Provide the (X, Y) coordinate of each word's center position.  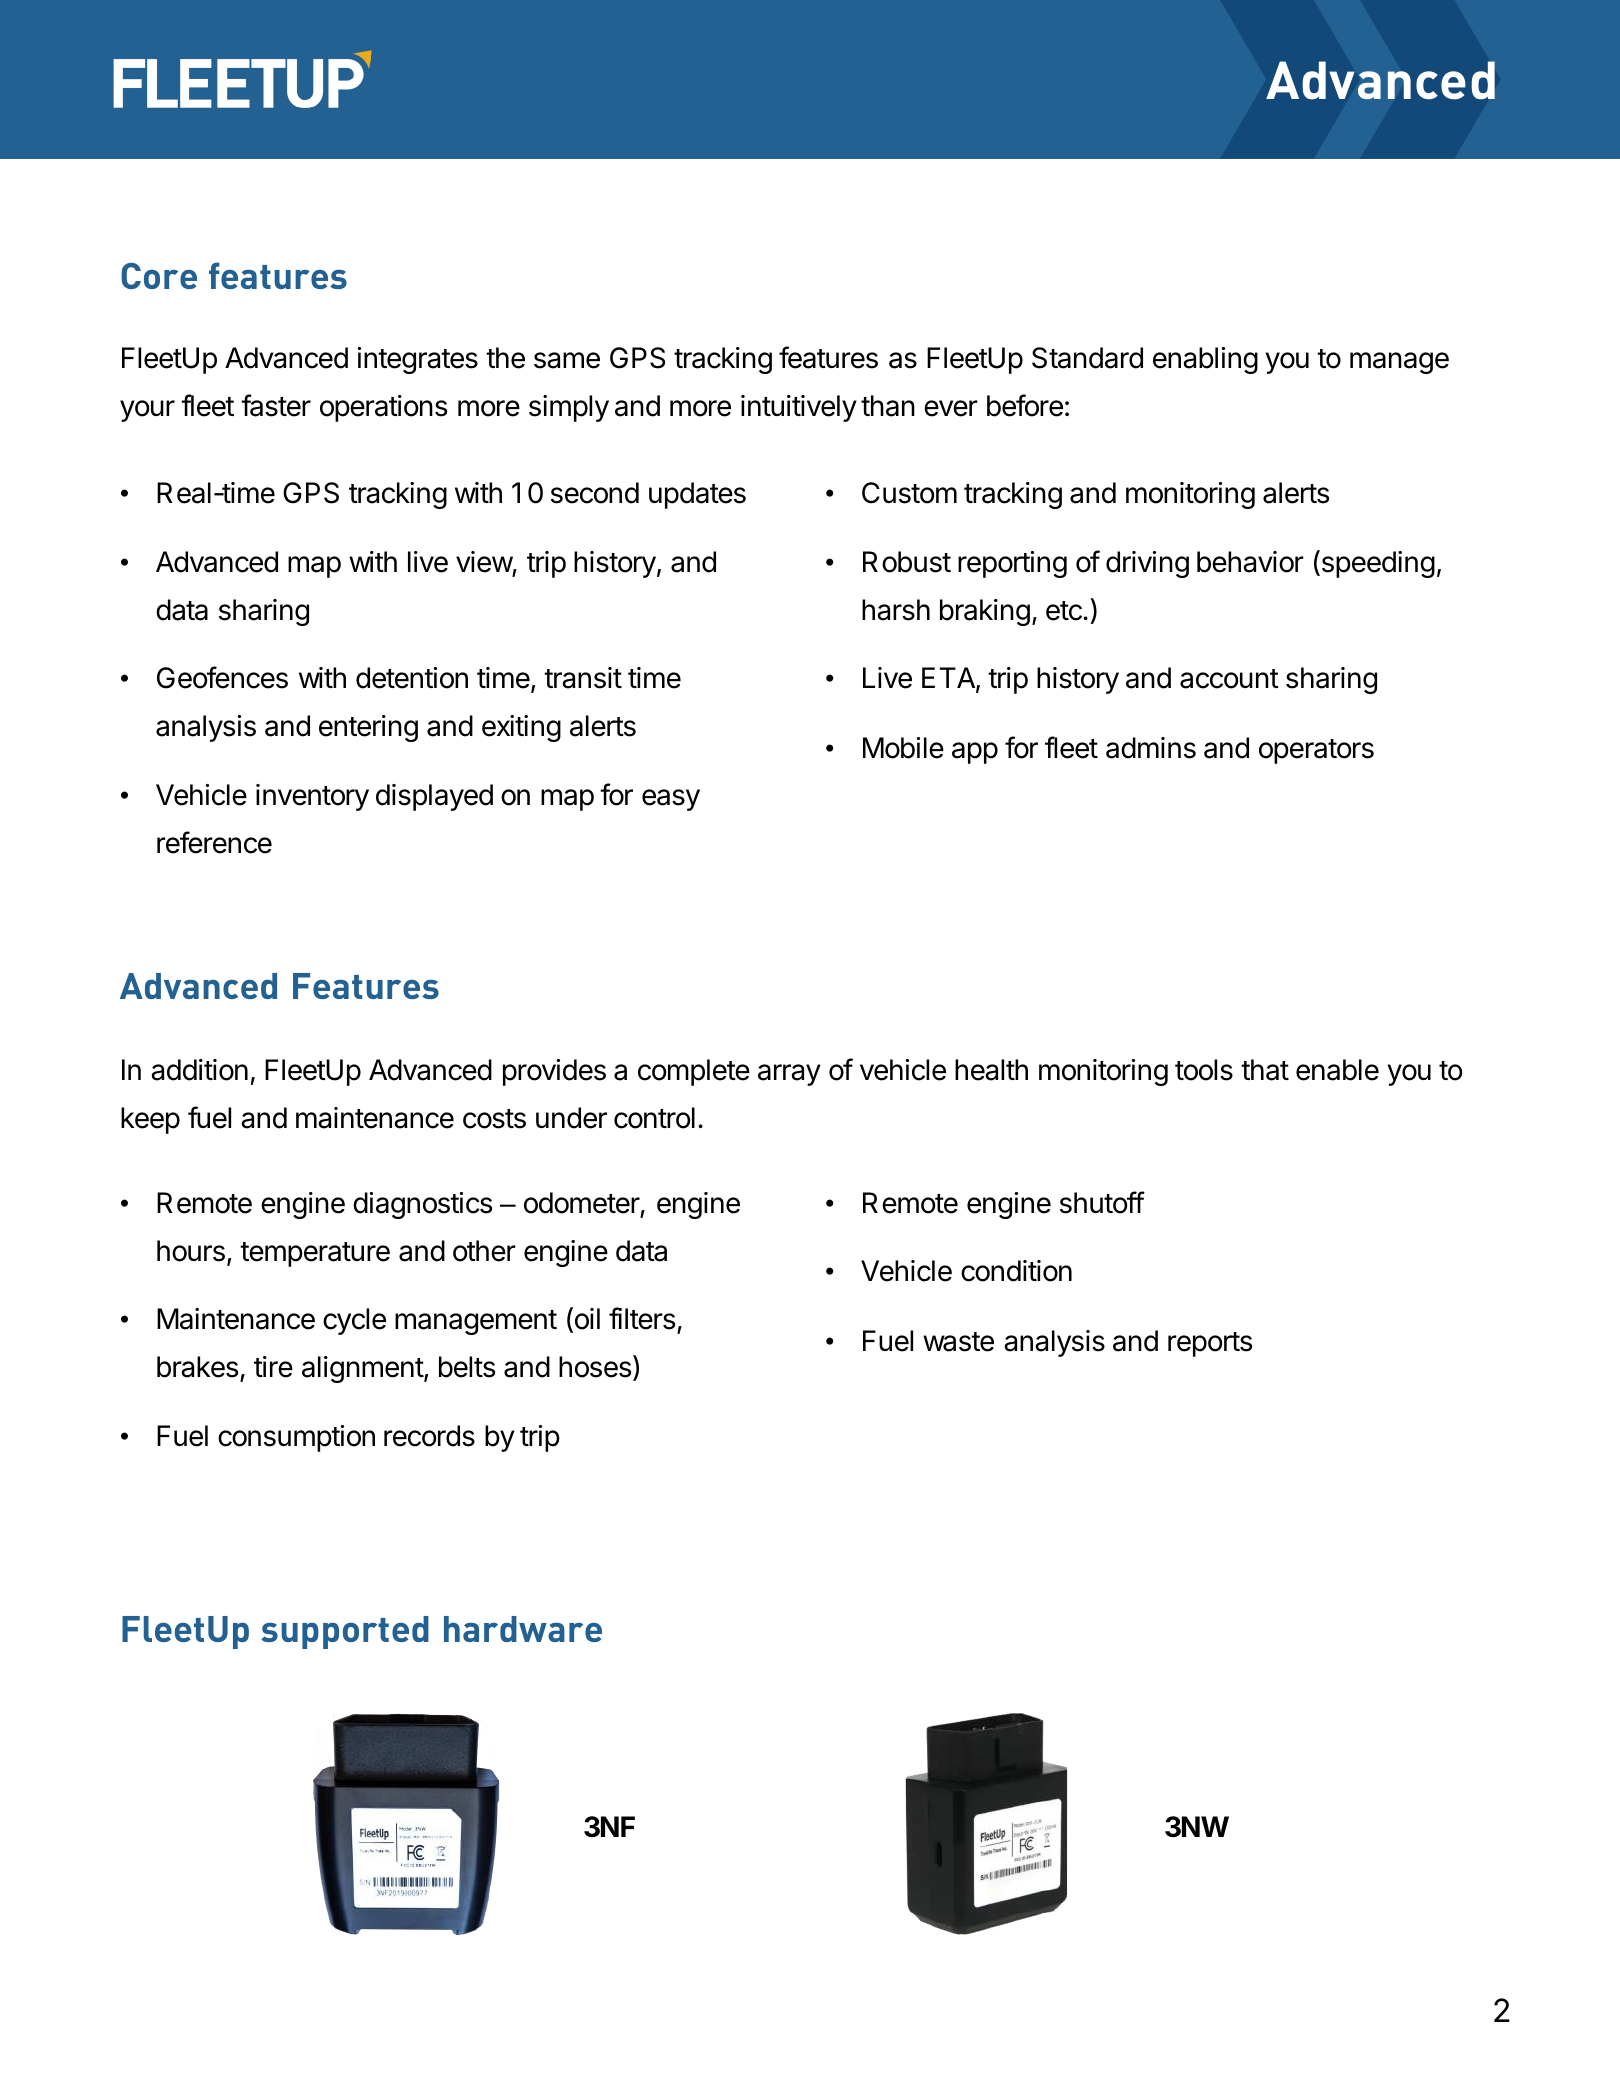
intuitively (799, 408)
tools (1204, 1070)
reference (214, 842)
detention (412, 678)
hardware (523, 1629)
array (789, 1075)
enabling (1205, 360)
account (1229, 679)
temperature (315, 1254)
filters (642, 1318)
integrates (418, 360)
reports (1210, 1344)
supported (345, 1632)
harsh (896, 610)
